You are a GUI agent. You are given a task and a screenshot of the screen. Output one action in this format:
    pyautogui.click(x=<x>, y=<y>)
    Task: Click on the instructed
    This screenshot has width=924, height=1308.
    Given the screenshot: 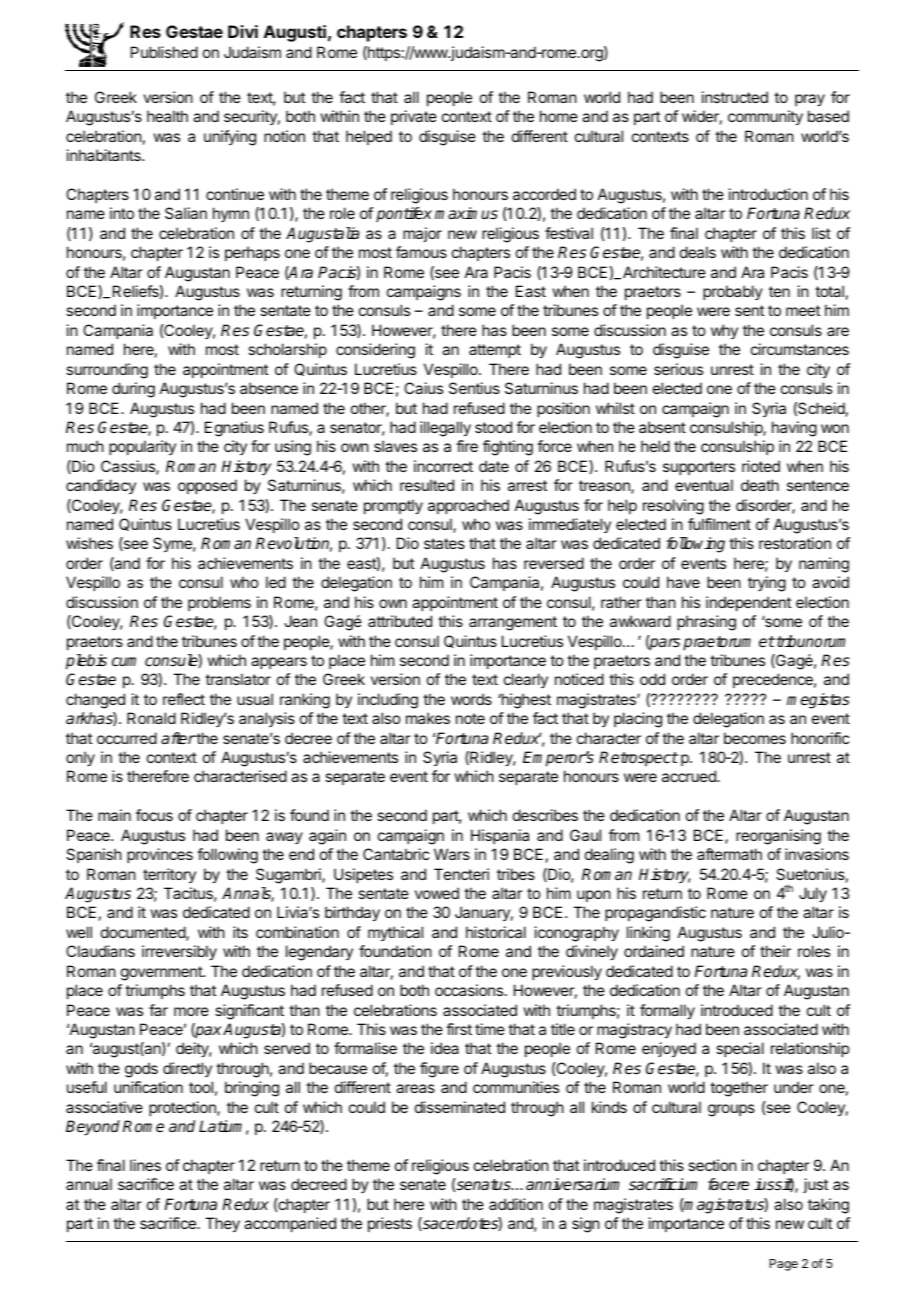 What is the action you would take?
    pyautogui.click(x=735, y=97)
